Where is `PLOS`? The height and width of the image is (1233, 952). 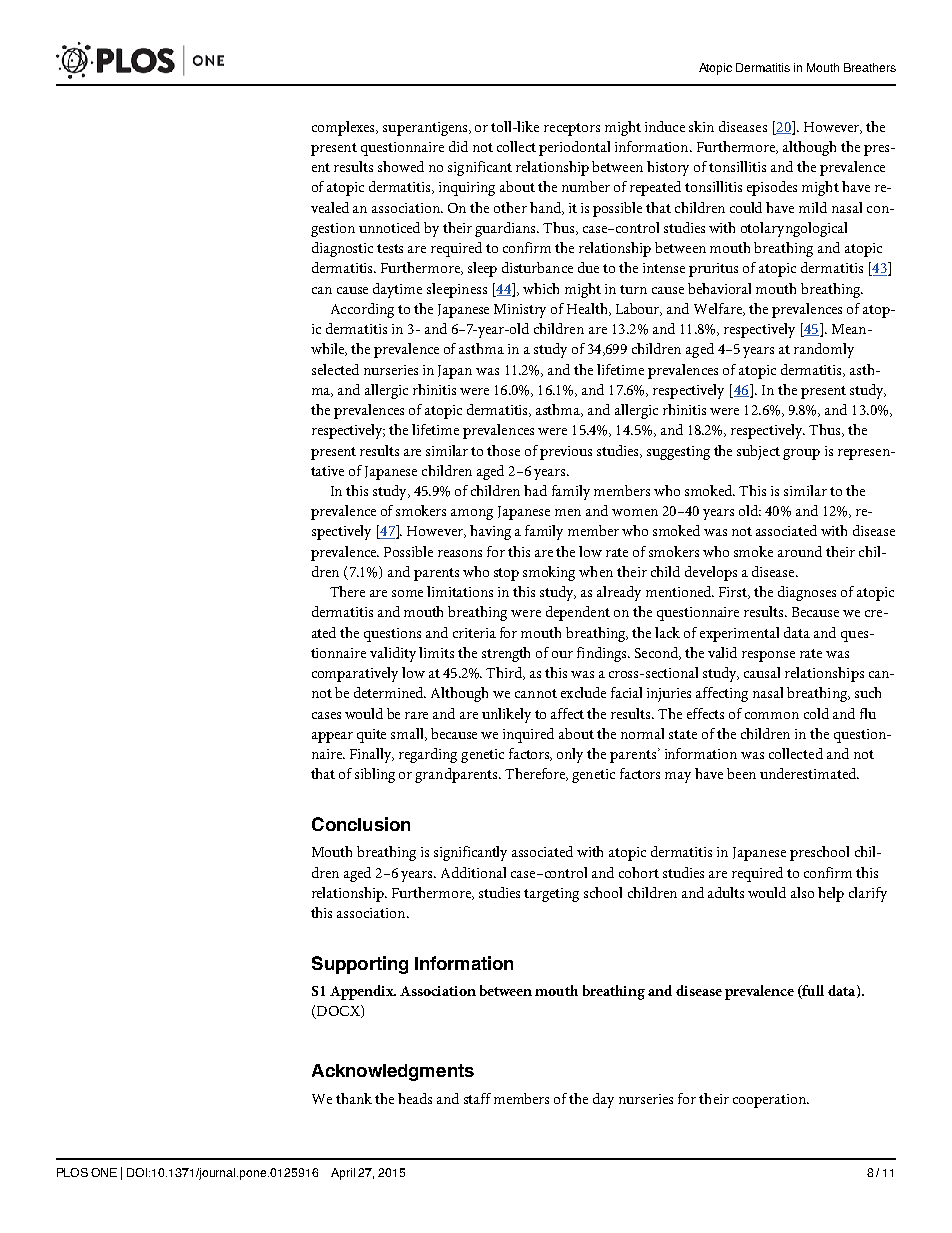 PLOS is located at coordinates (72, 1172).
